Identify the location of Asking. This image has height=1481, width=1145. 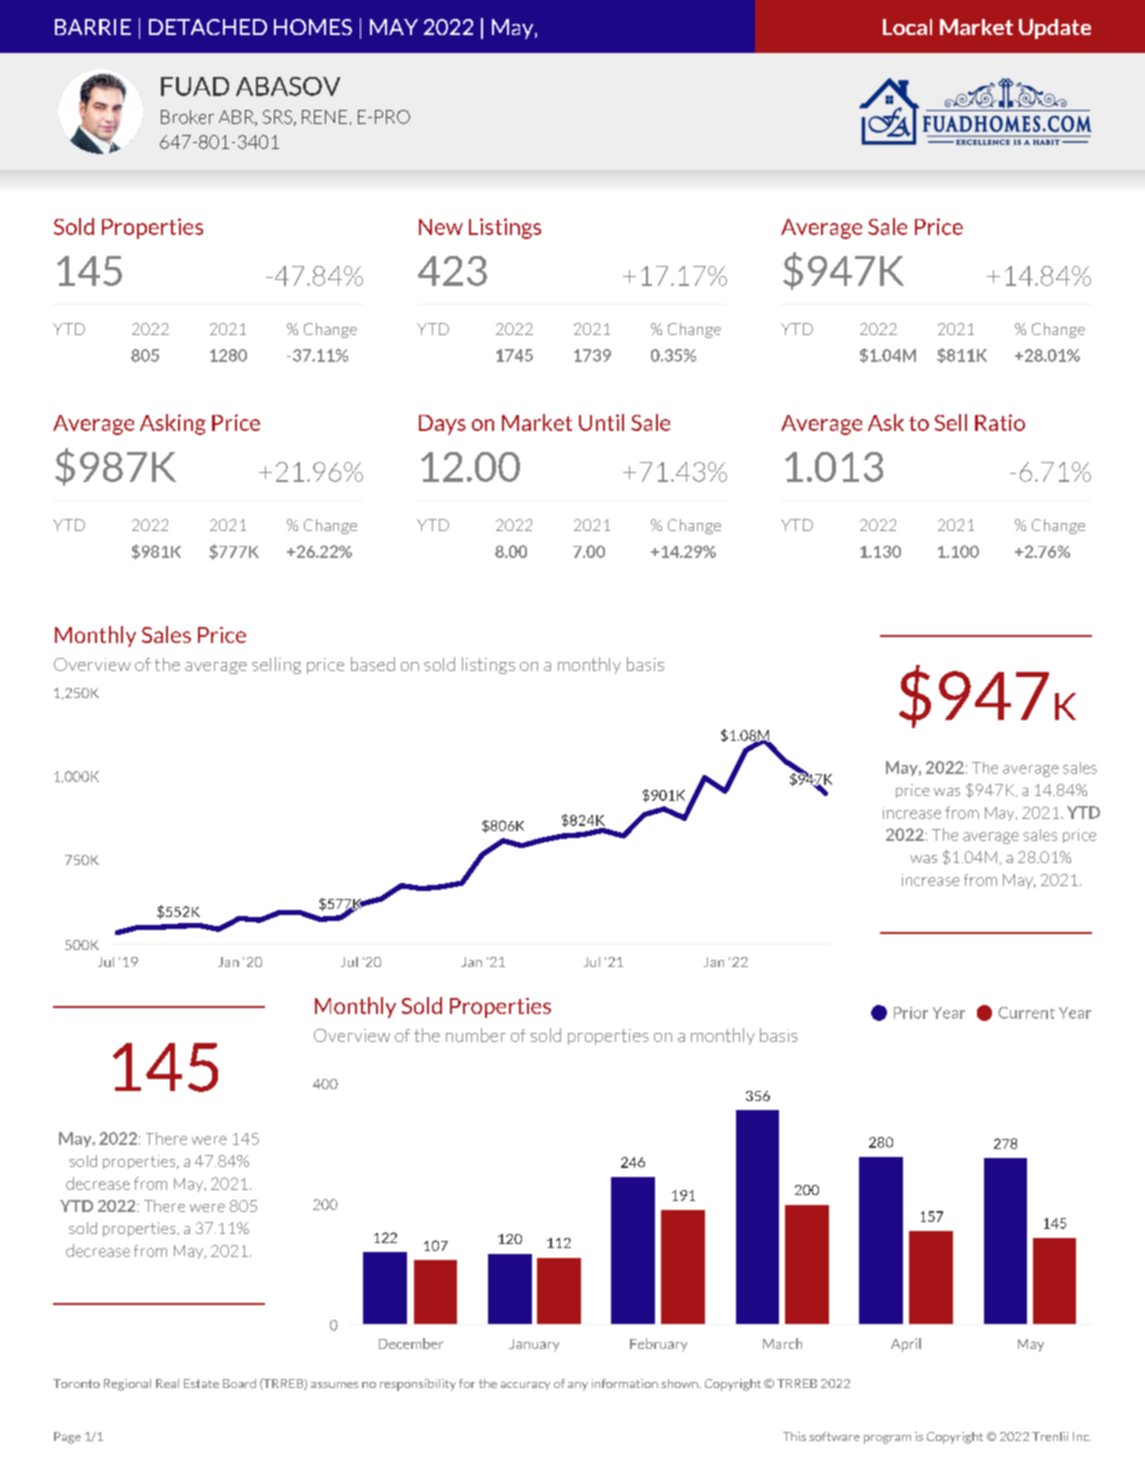
(173, 424).
